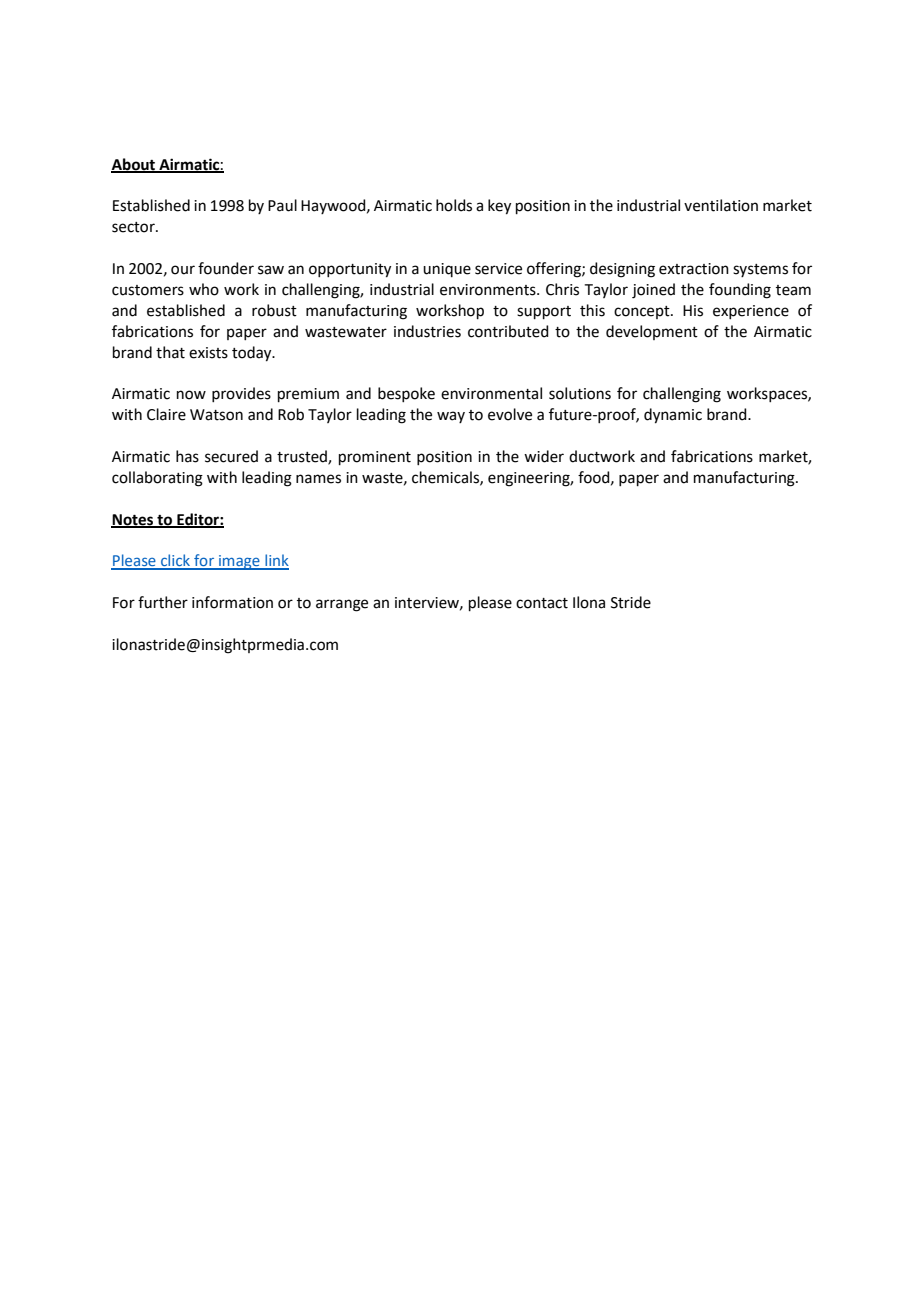 Image resolution: width=924 pixels, height=1308 pixels. I want to click on founding, so click(740, 291).
